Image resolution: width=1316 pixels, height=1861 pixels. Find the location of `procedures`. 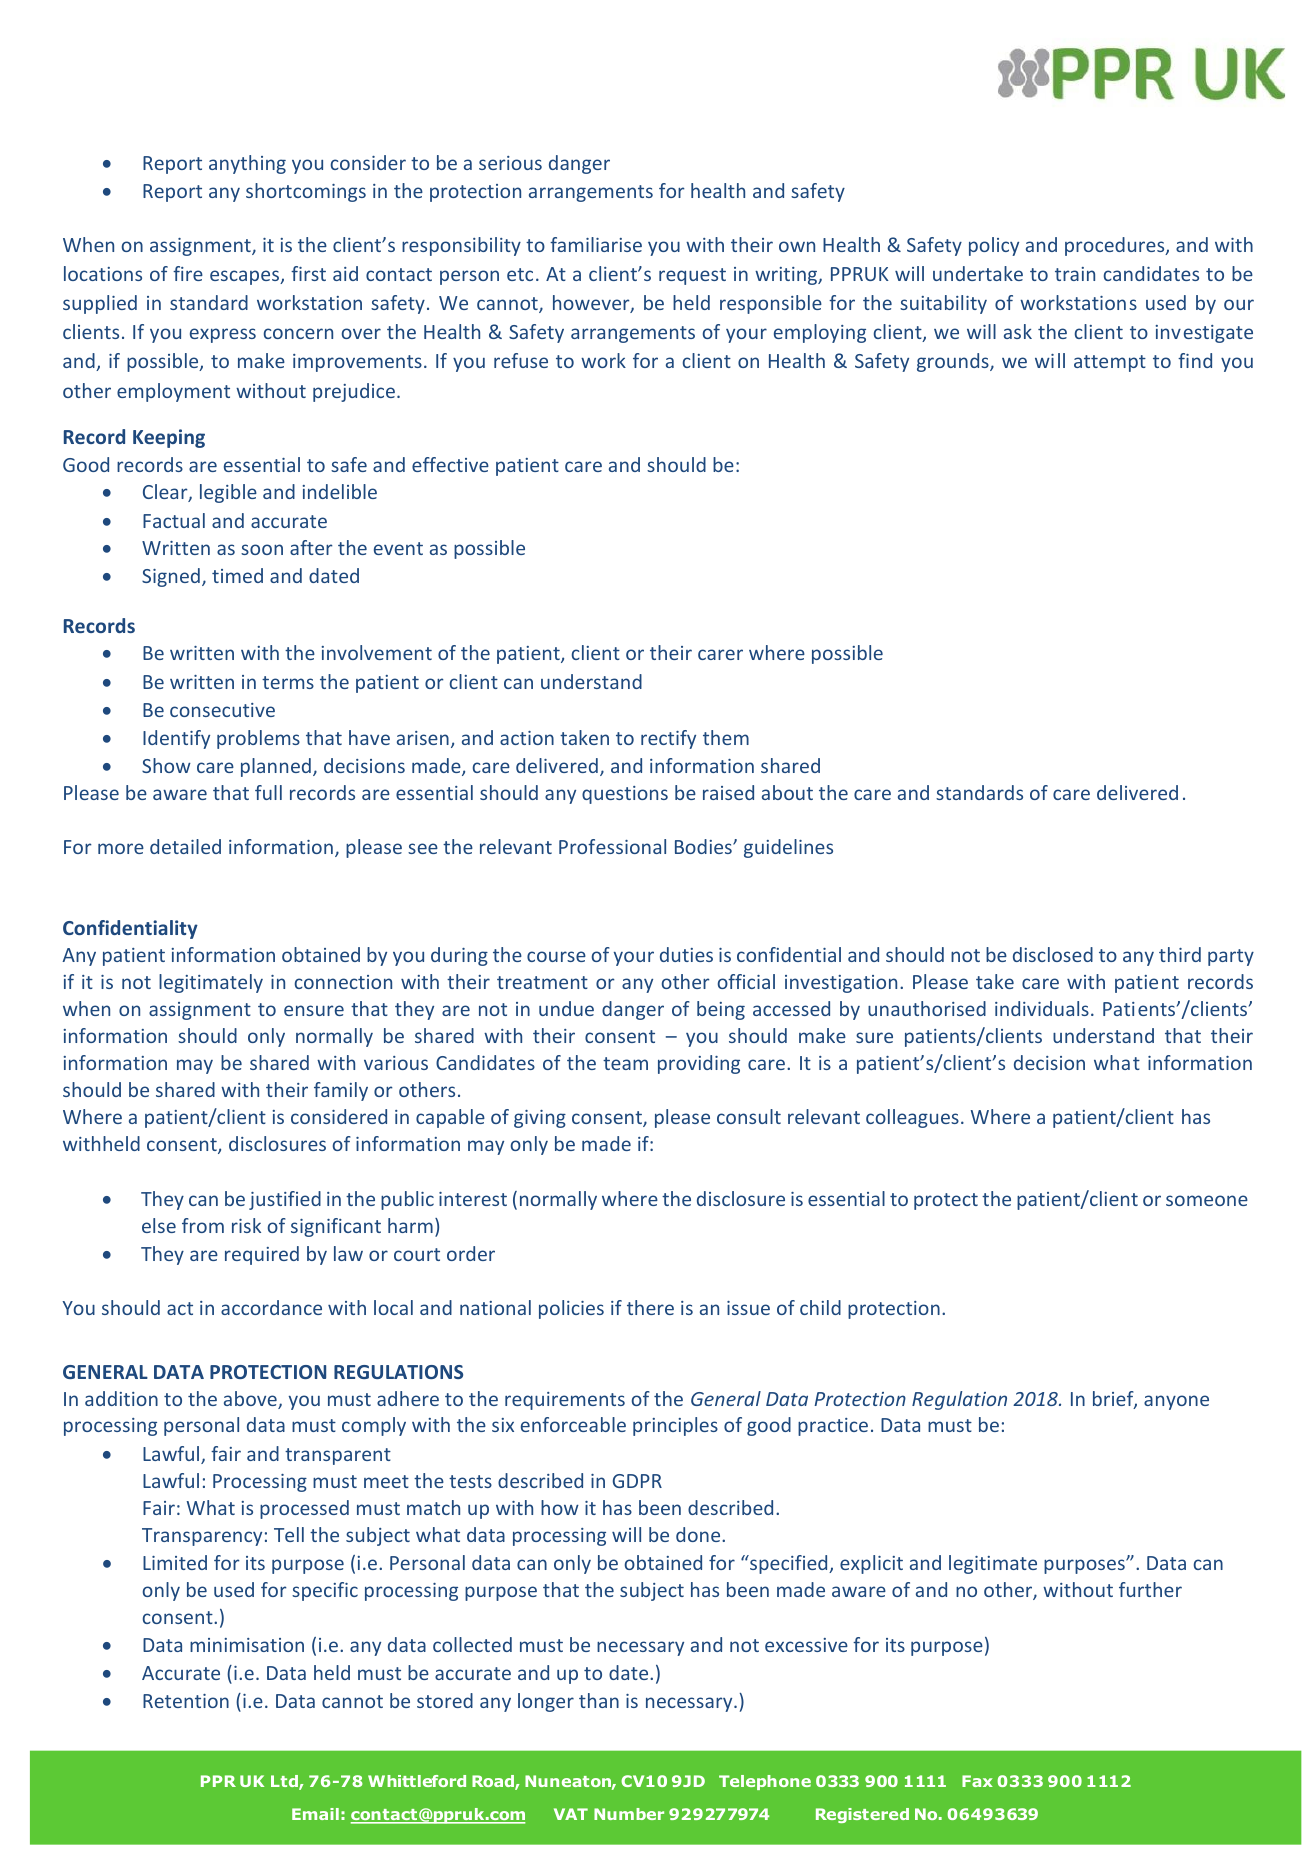

procedures is located at coordinates (1116, 246).
